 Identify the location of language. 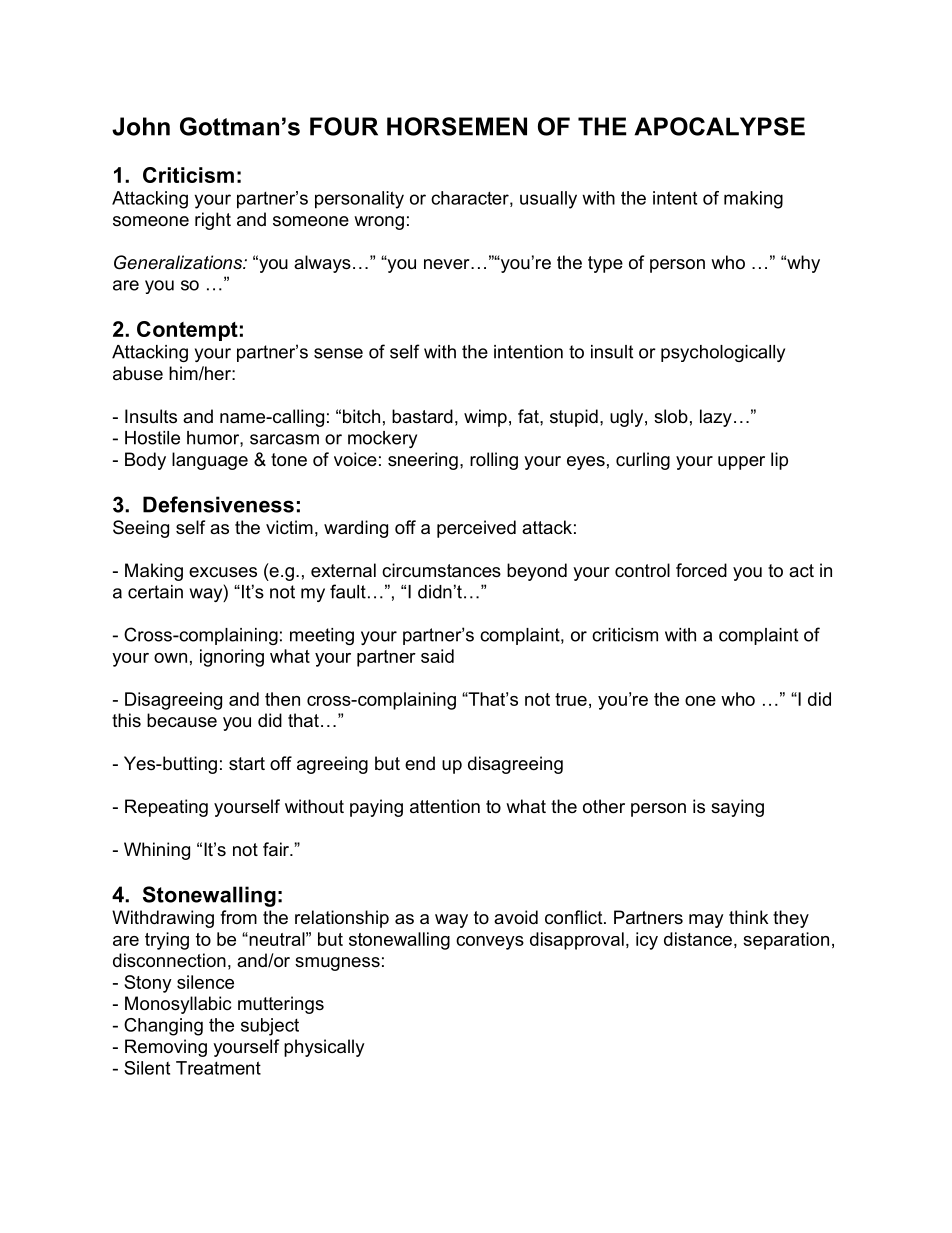
(210, 461).
